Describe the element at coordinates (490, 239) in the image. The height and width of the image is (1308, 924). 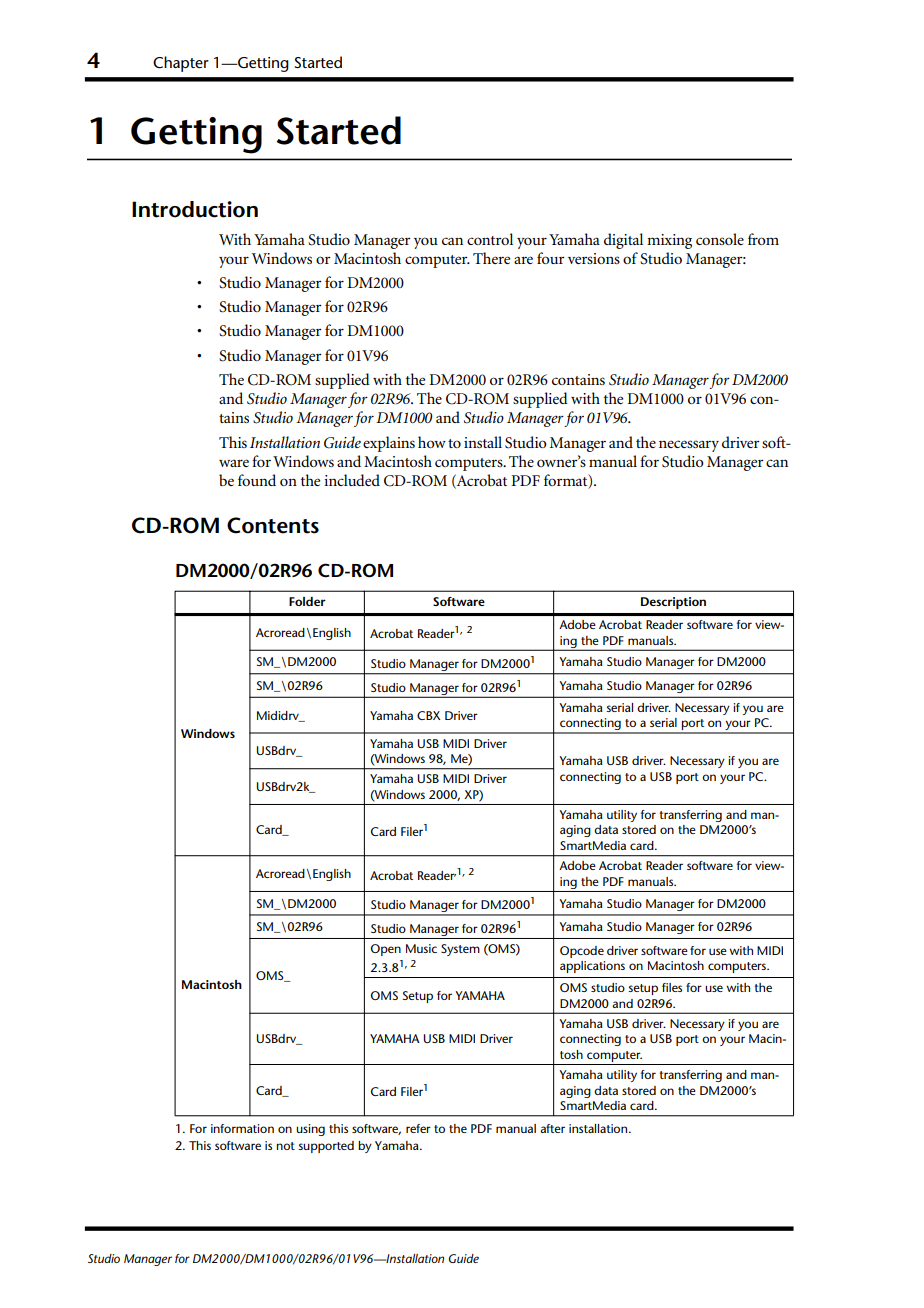
I see `control` at that location.
